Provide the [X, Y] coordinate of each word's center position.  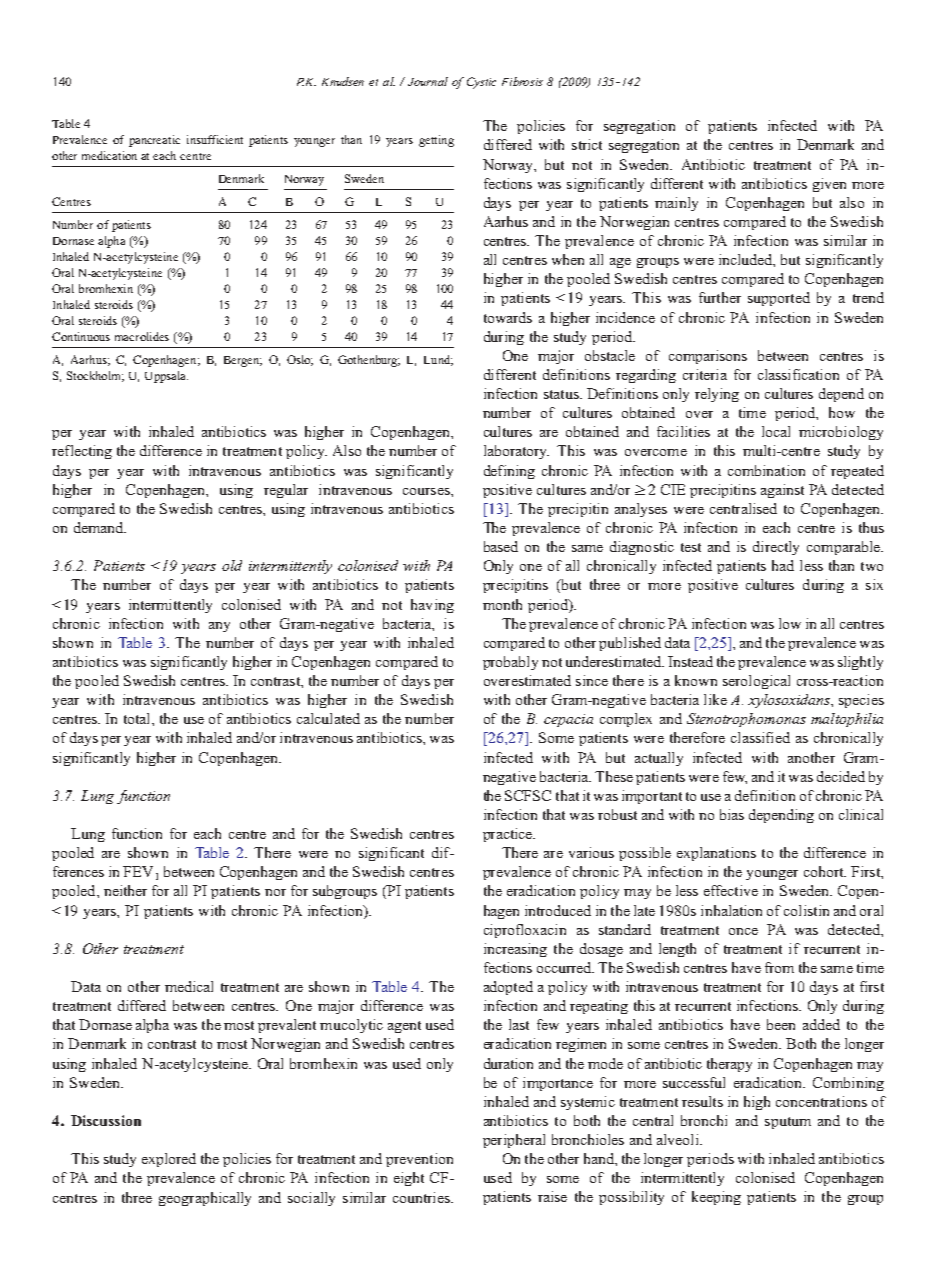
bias [732, 814]
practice [508, 835]
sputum [788, 1123]
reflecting [82, 452]
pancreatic [154, 141]
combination [766, 470]
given [829, 185]
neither [125, 890]
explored [169, 1160]
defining [509, 472]
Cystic [481, 83]
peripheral [514, 1141]
